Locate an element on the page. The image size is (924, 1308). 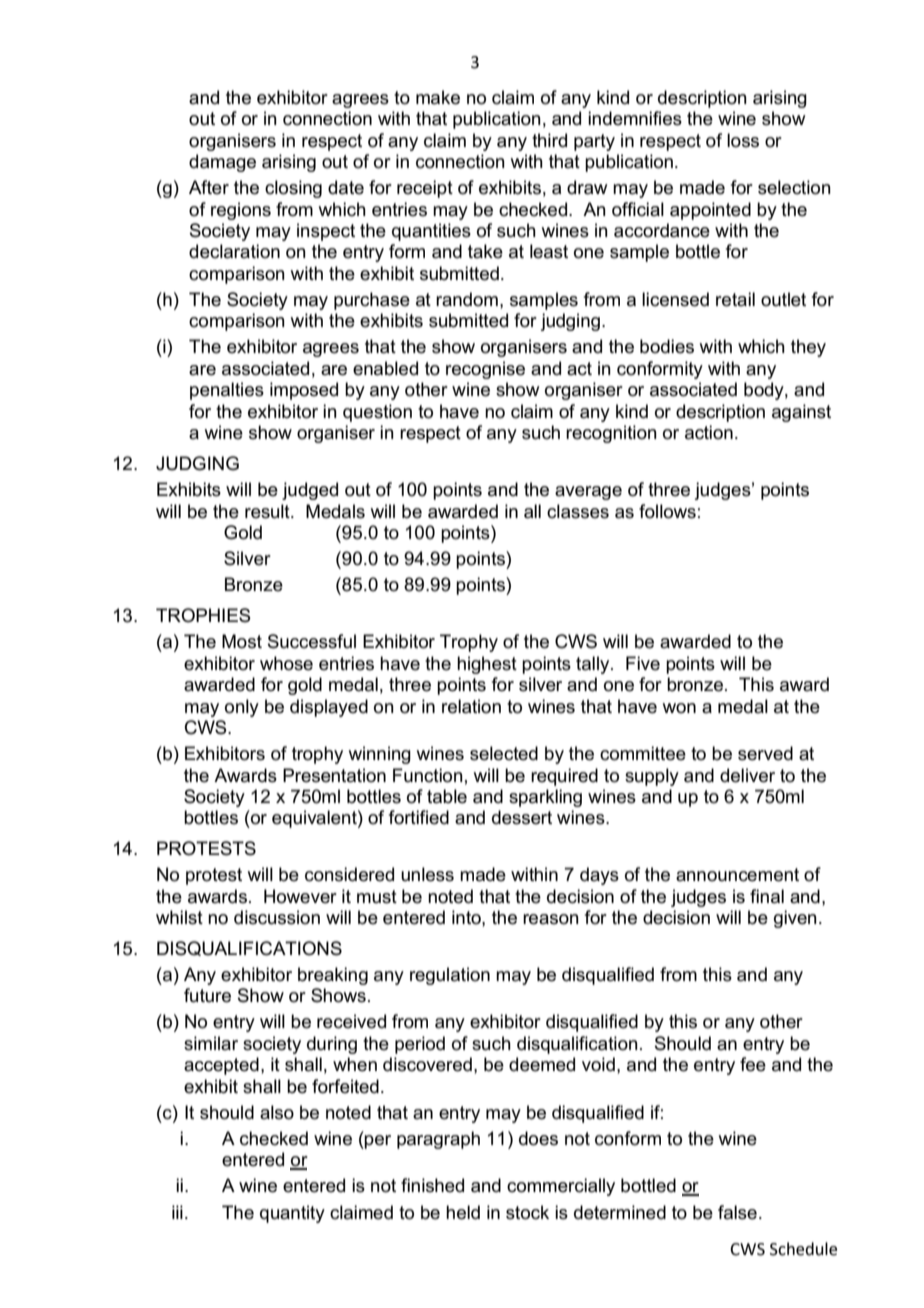
loss is located at coordinates (743, 140).
